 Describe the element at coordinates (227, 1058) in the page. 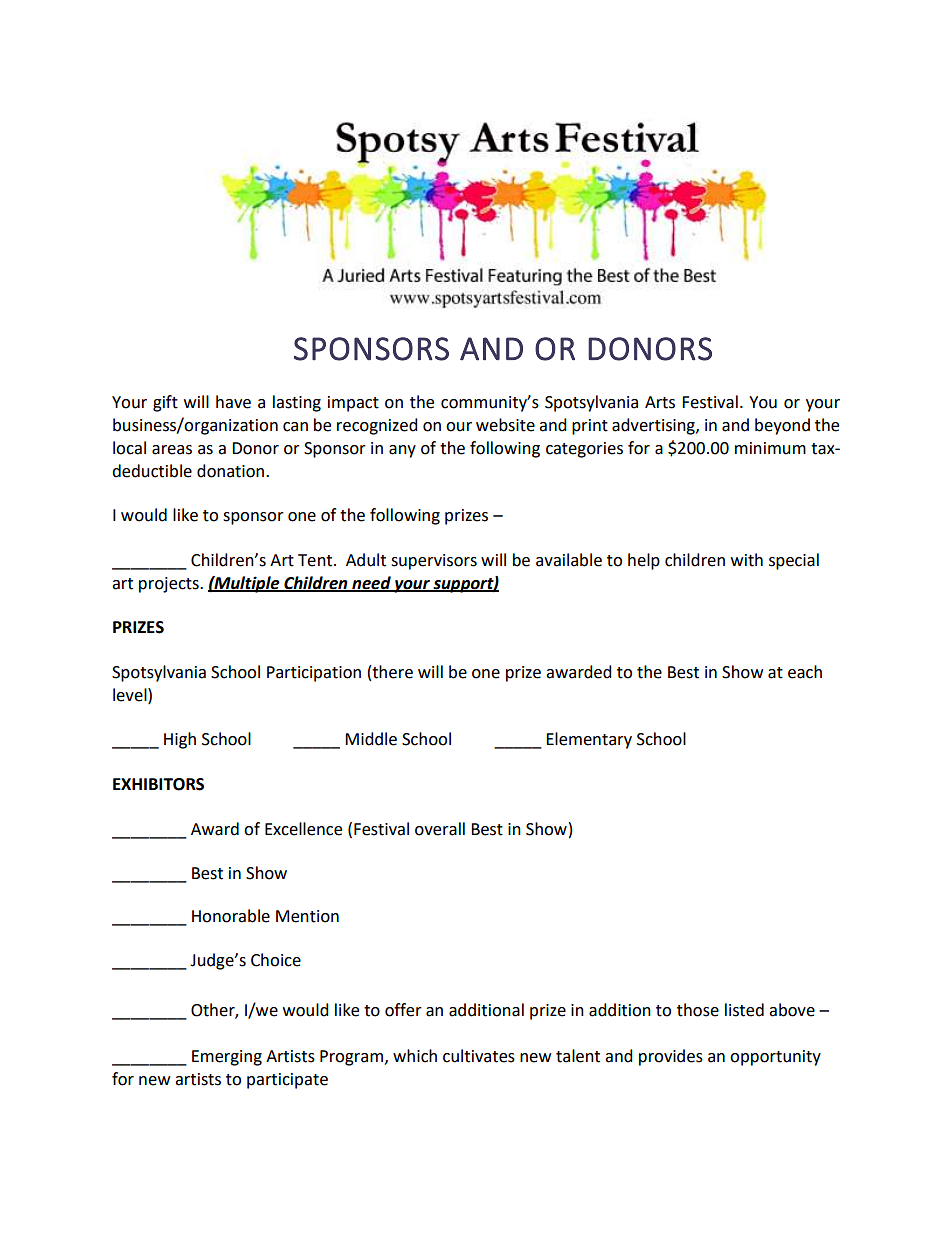

I see `Emerging` at that location.
